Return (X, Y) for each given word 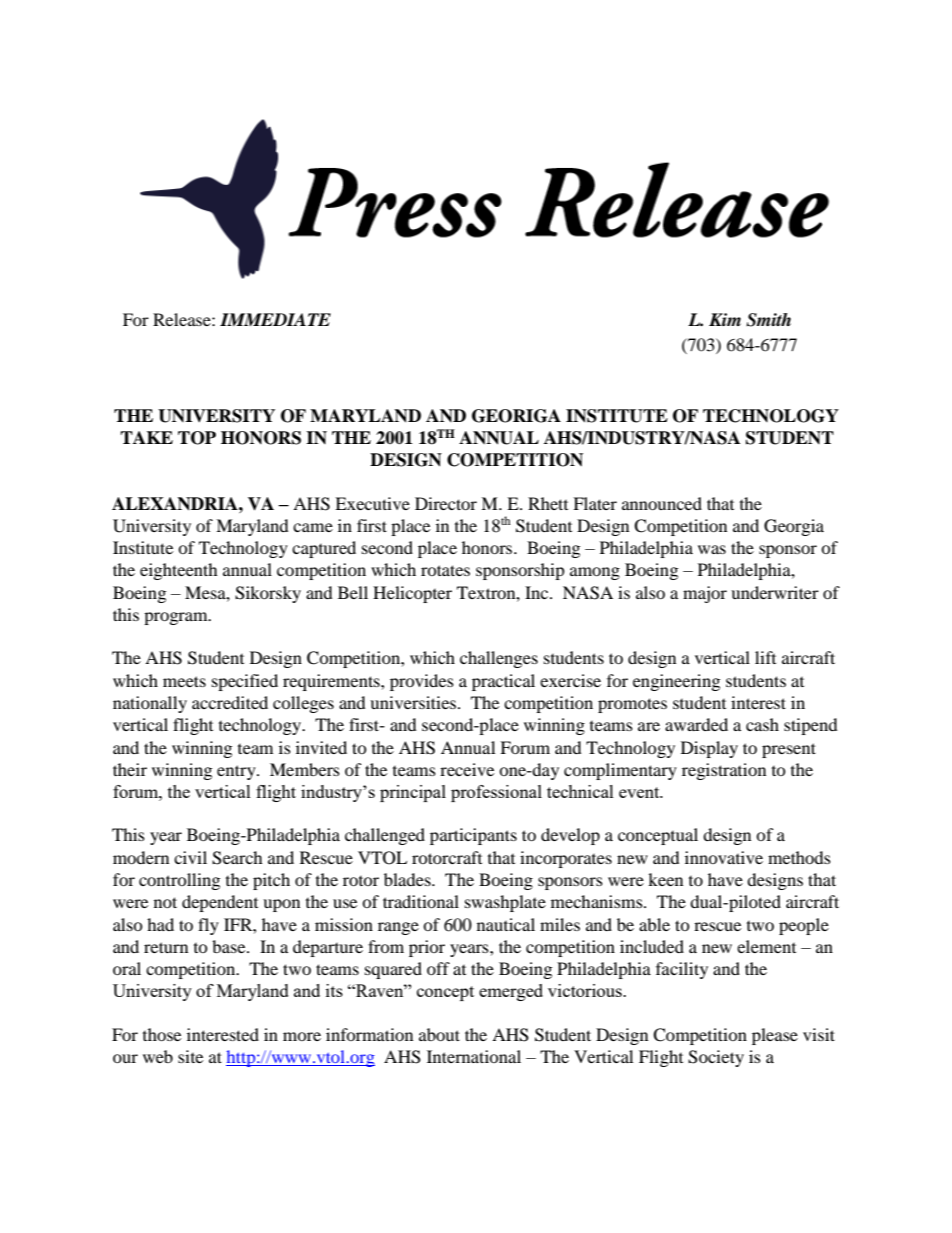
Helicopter (412, 594)
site (190, 1056)
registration (724, 771)
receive (467, 769)
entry (237, 772)
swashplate (505, 903)
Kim (725, 319)
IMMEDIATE (275, 319)
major (705, 594)
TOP (197, 438)
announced (662, 503)
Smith (768, 320)
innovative (724, 857)
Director (446, 503)
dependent (220, 903)
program (177, 618)
